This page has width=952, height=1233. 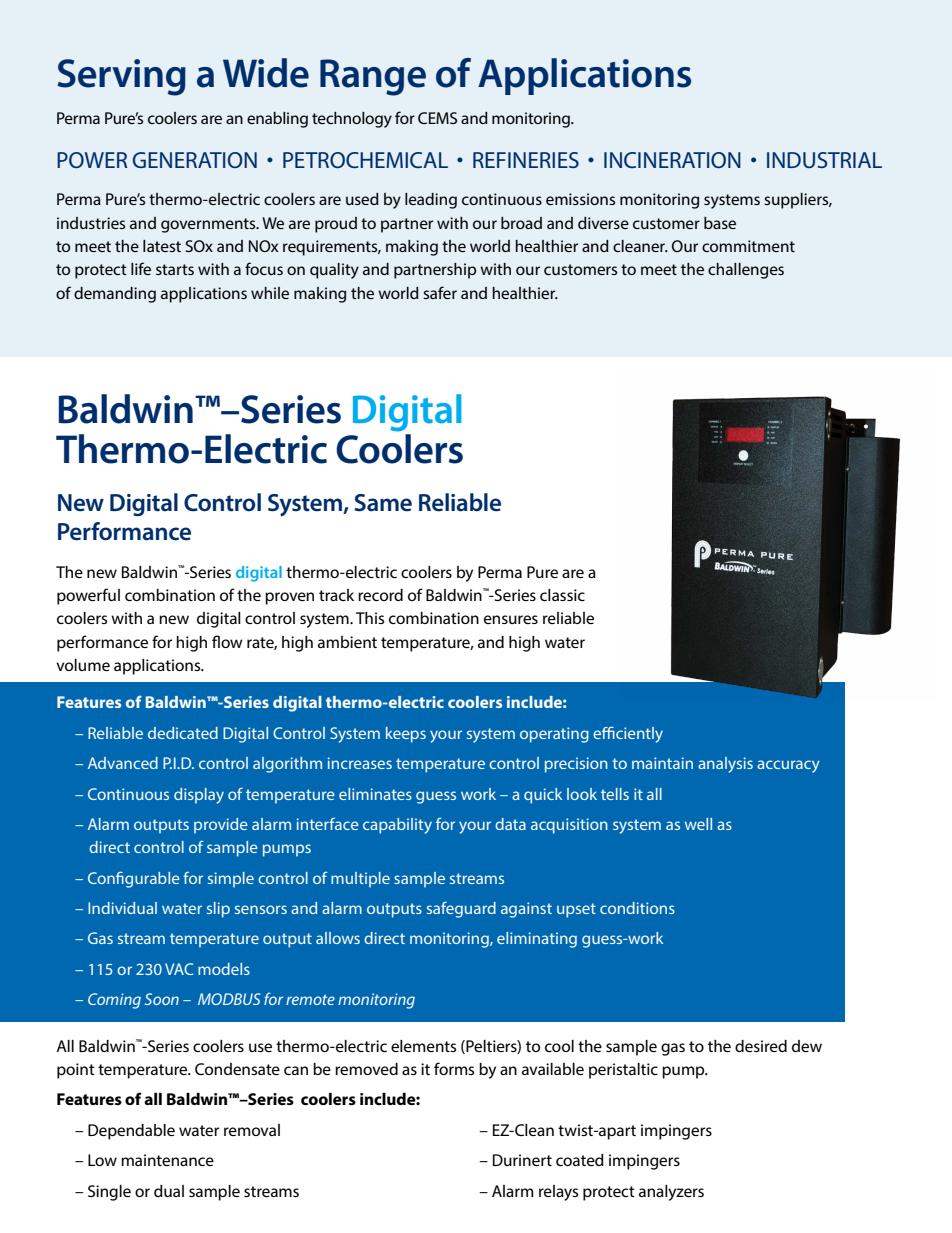 I want to click on well, so click(x=698, y=824).
